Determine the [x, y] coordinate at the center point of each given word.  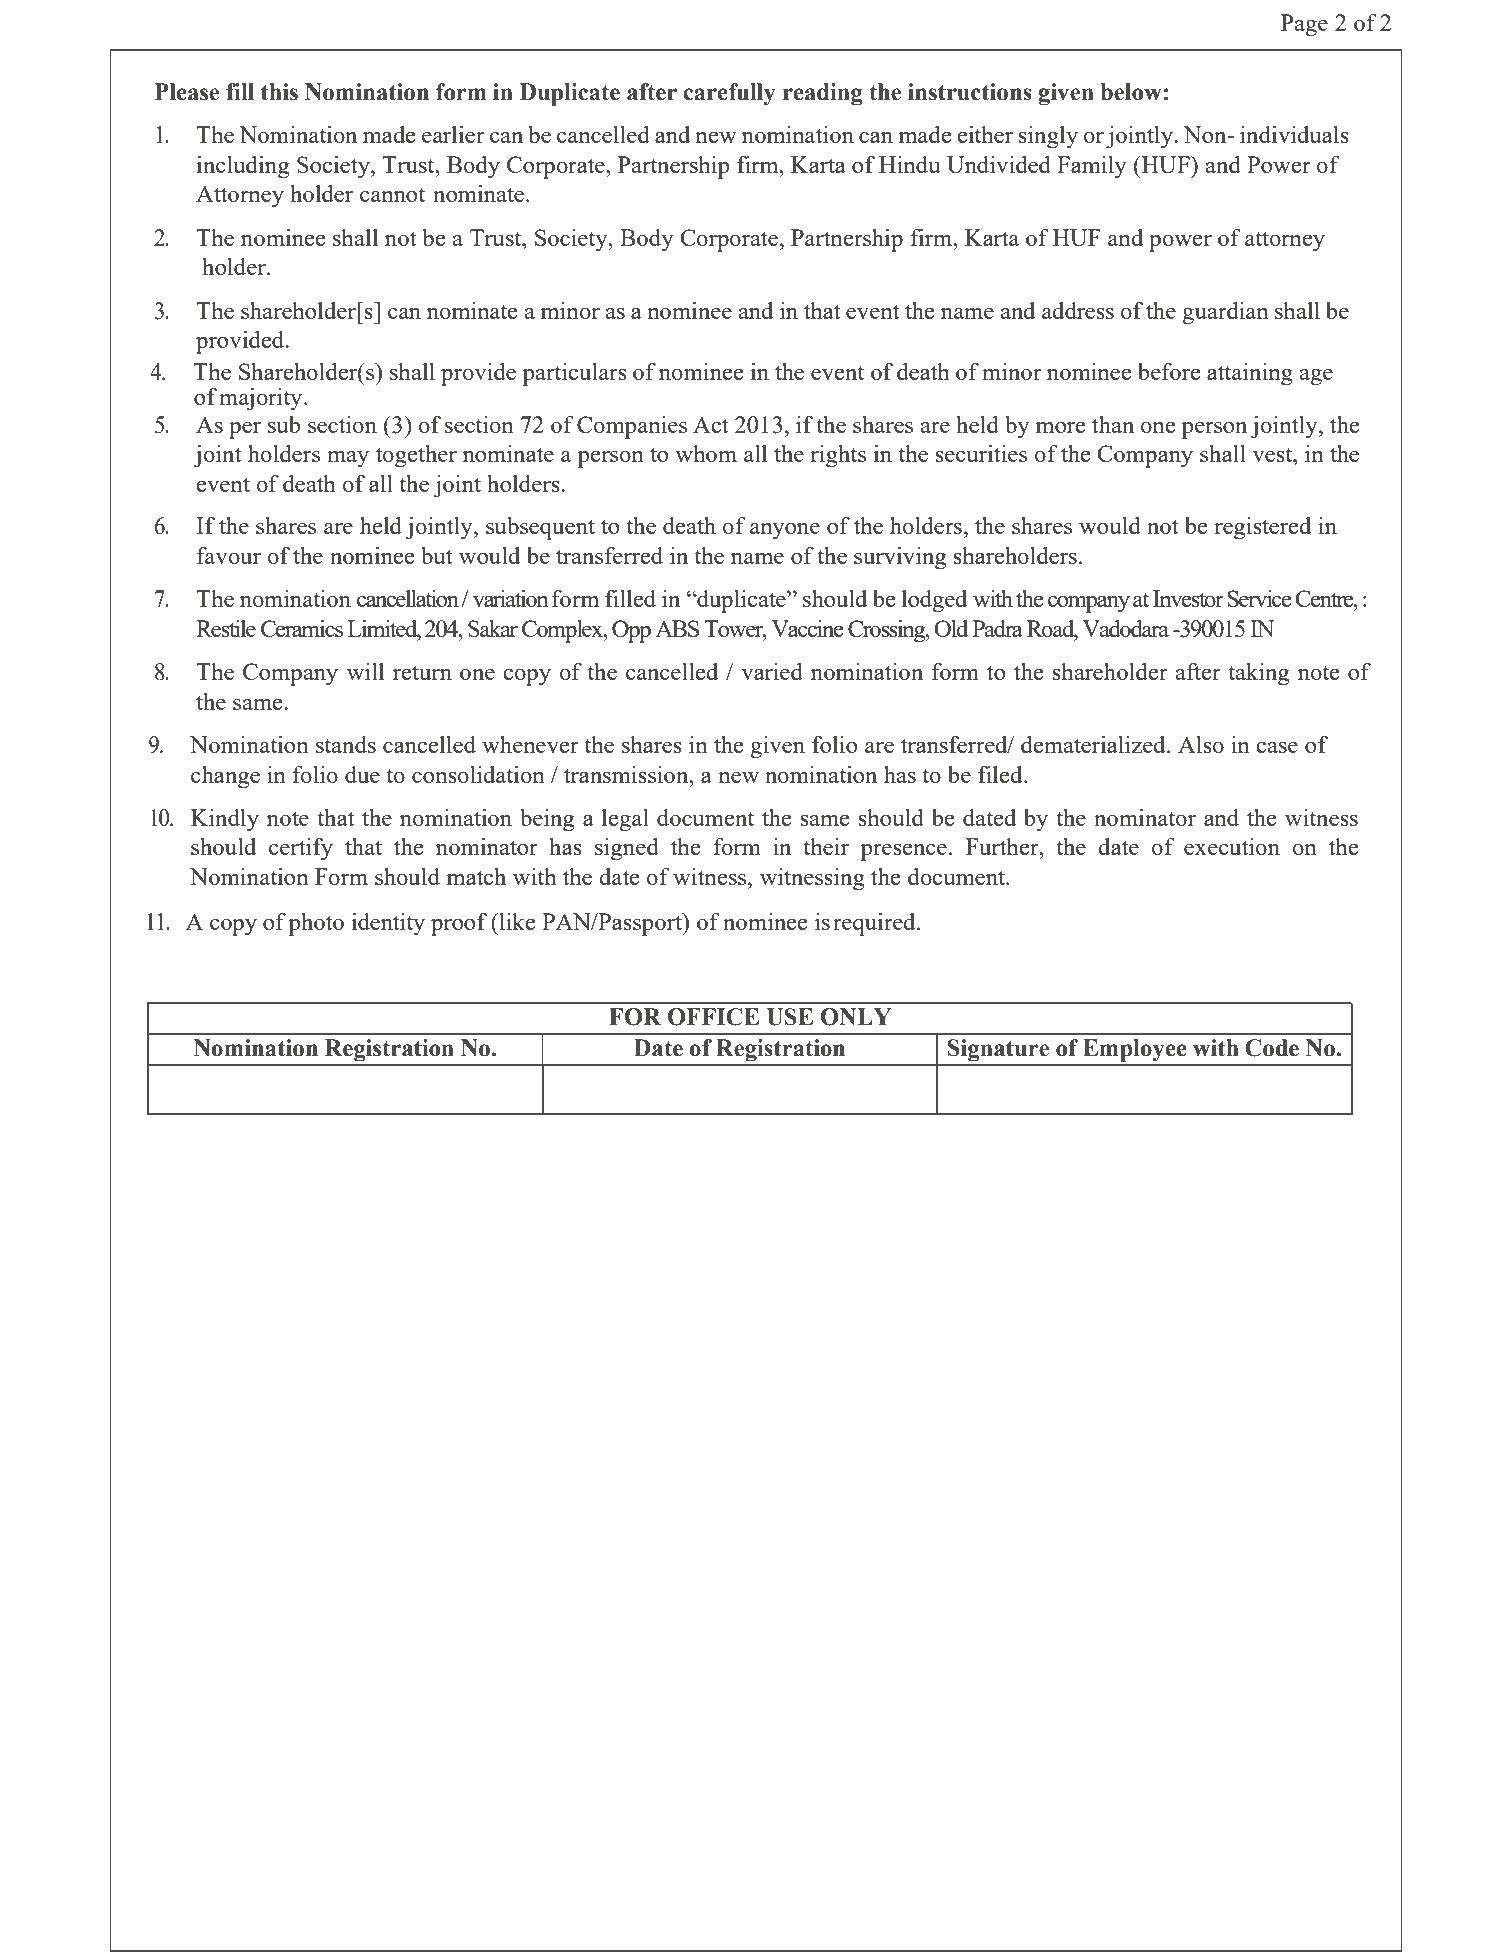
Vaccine [807, 628]
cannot [392, 195]
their [826, 846]
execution [1232, 846]
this [279, 92]
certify [301, 849]
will [365, 671]
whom [706, 453]
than [1113, 424]
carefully [729, 94]
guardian [1225, 313]
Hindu [910, 164]
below [1130, 92]
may [348, 459]
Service [1259, 598]
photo [316, 924]
